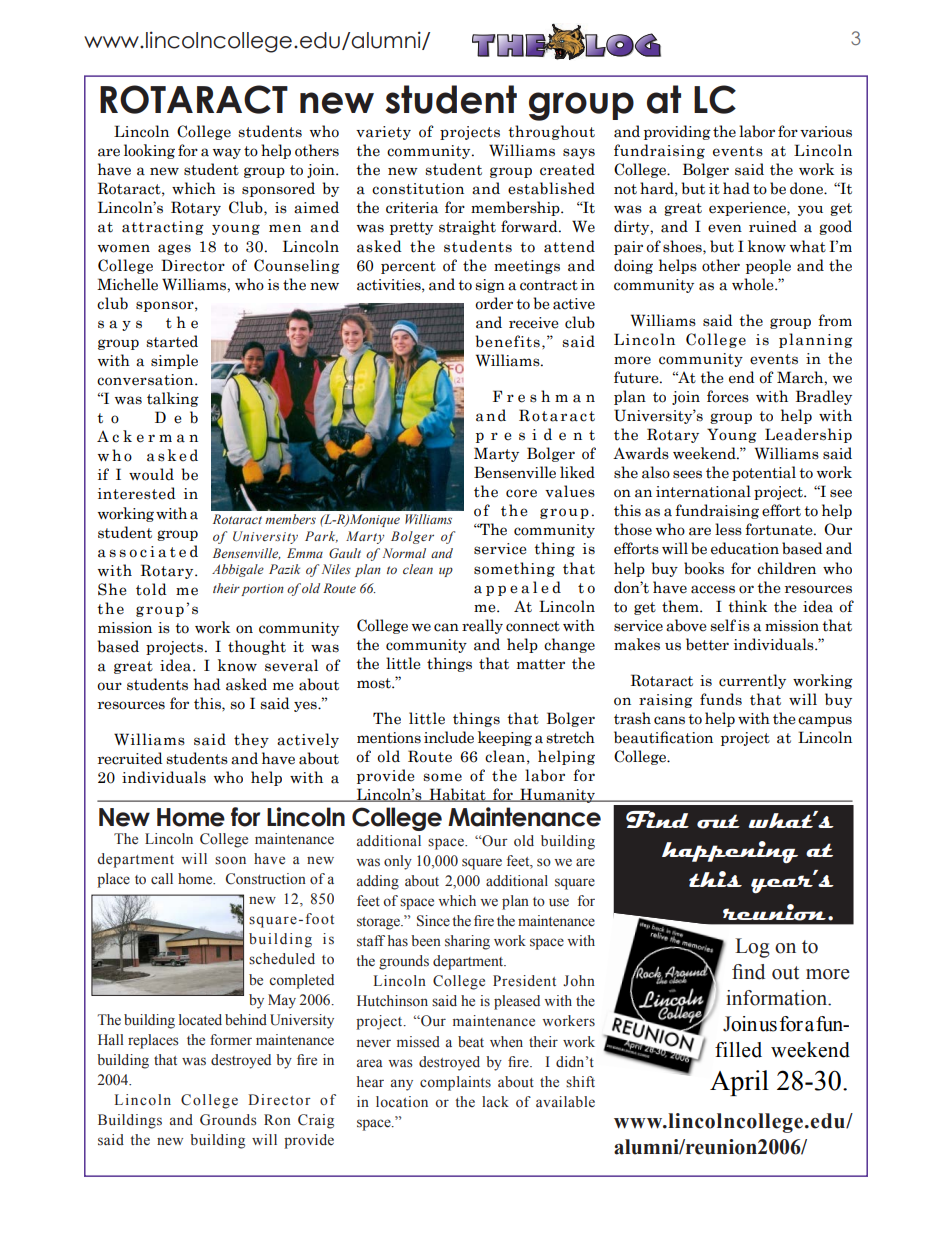 The image size is (952, 1233). Describe the element at coordinates (398, 862) in the document. I see `only` at that location.
